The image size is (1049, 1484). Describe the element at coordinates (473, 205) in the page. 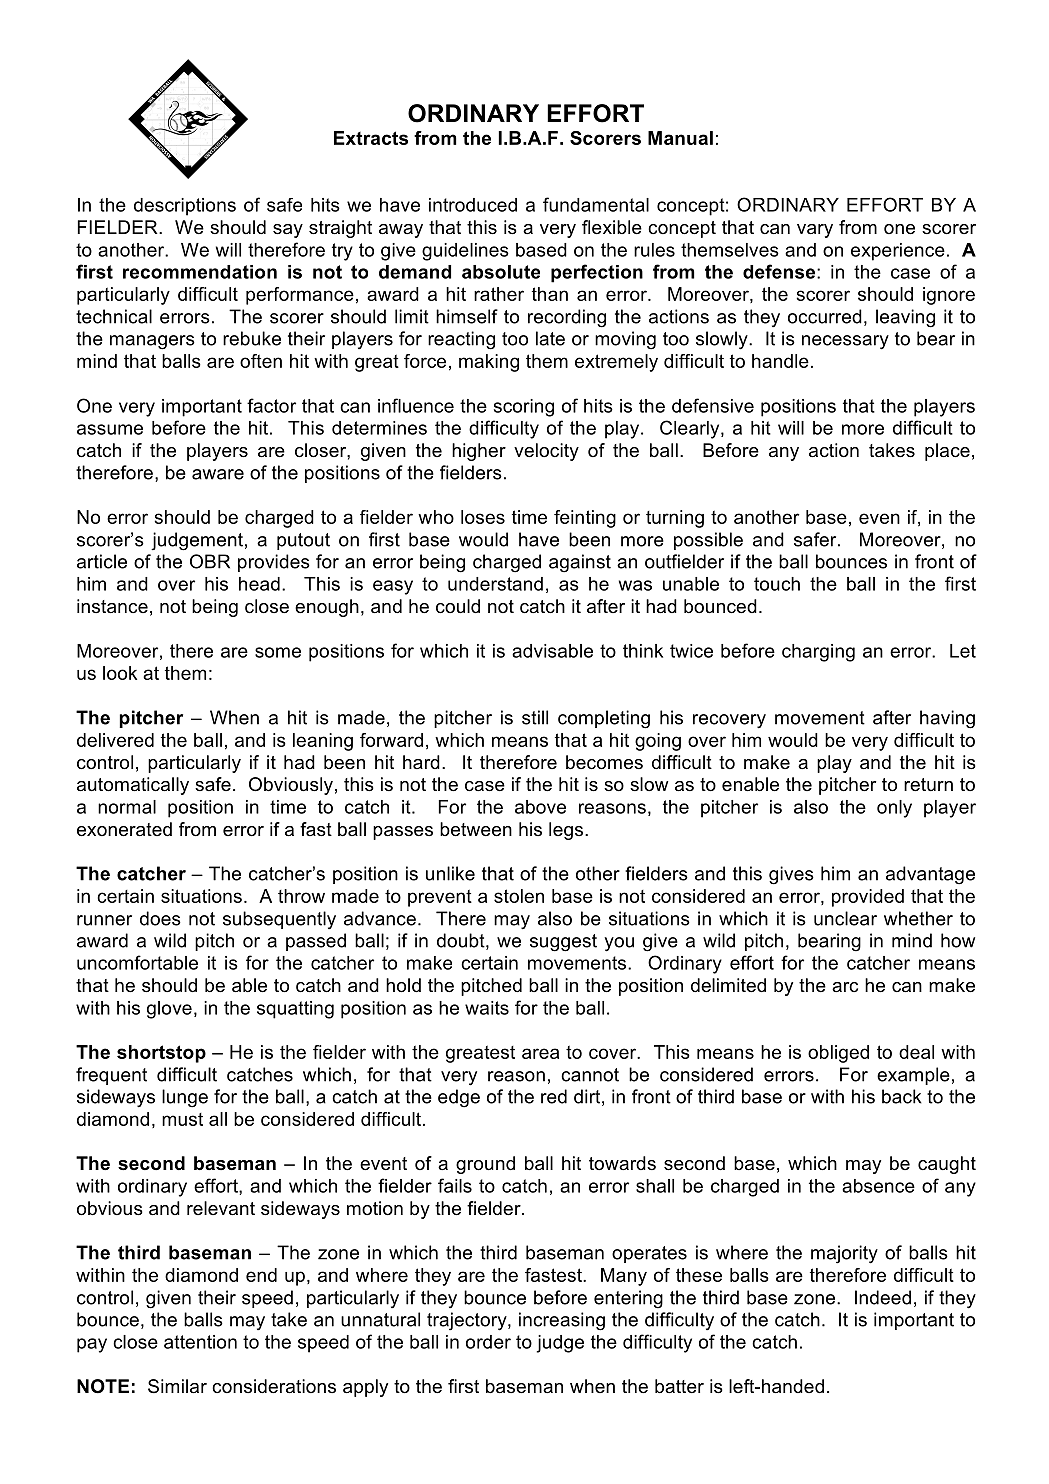

I see `introduced` at that location.
